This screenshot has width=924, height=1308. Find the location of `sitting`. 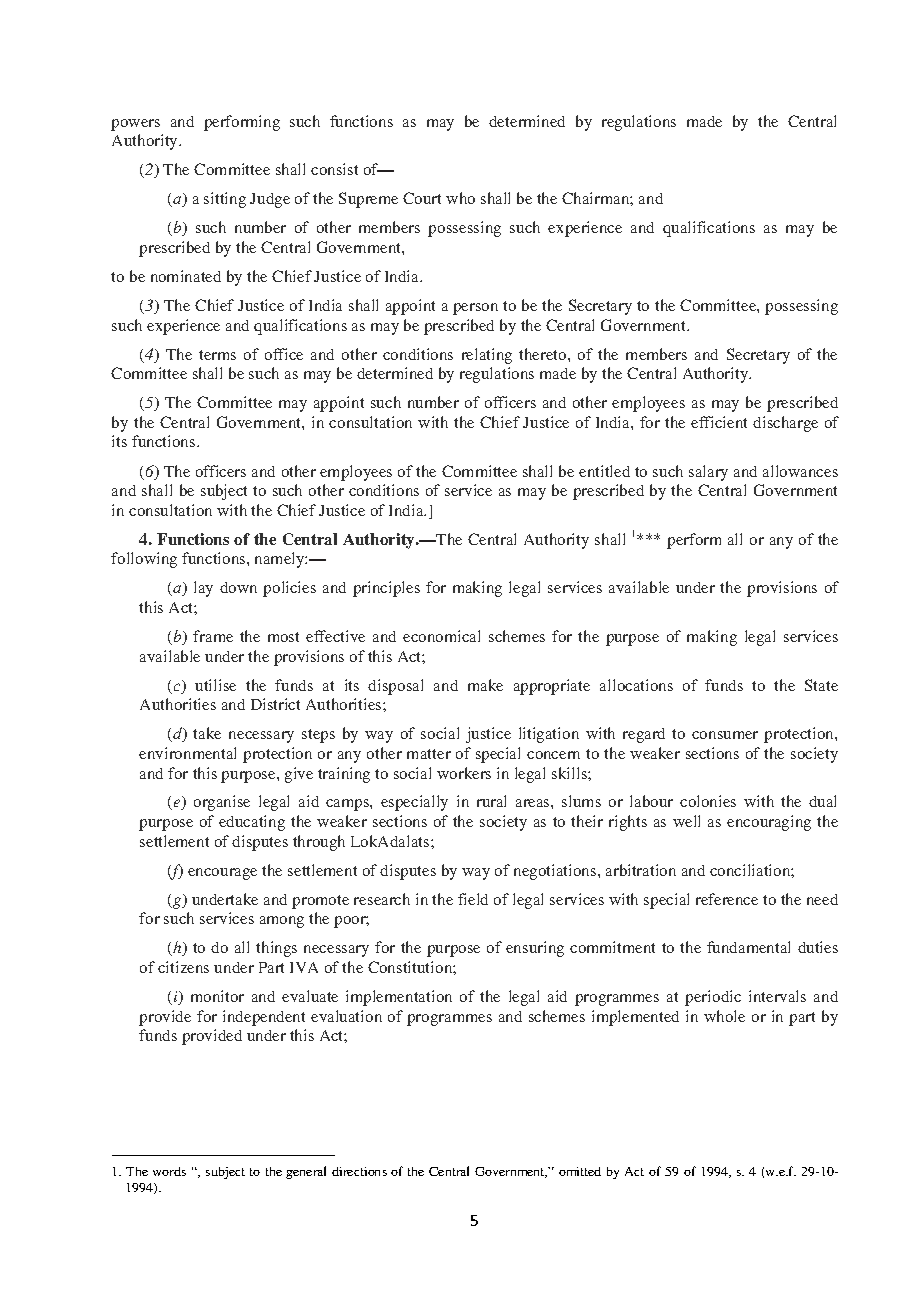

sitting is located at coordinates (225, 200).
